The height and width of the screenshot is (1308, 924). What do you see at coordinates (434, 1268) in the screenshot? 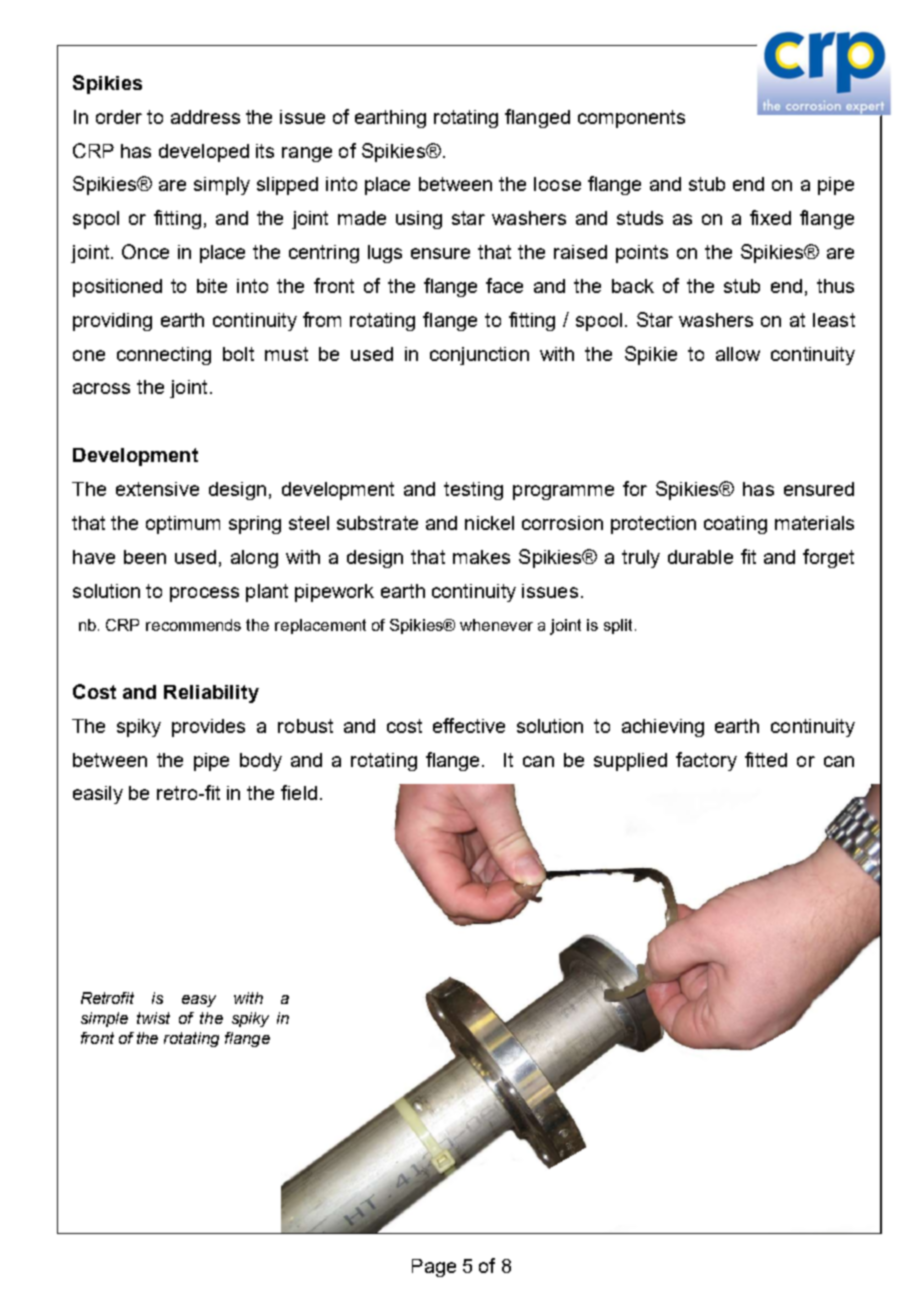
I see `Page` at bounding box center [434, 1268].
